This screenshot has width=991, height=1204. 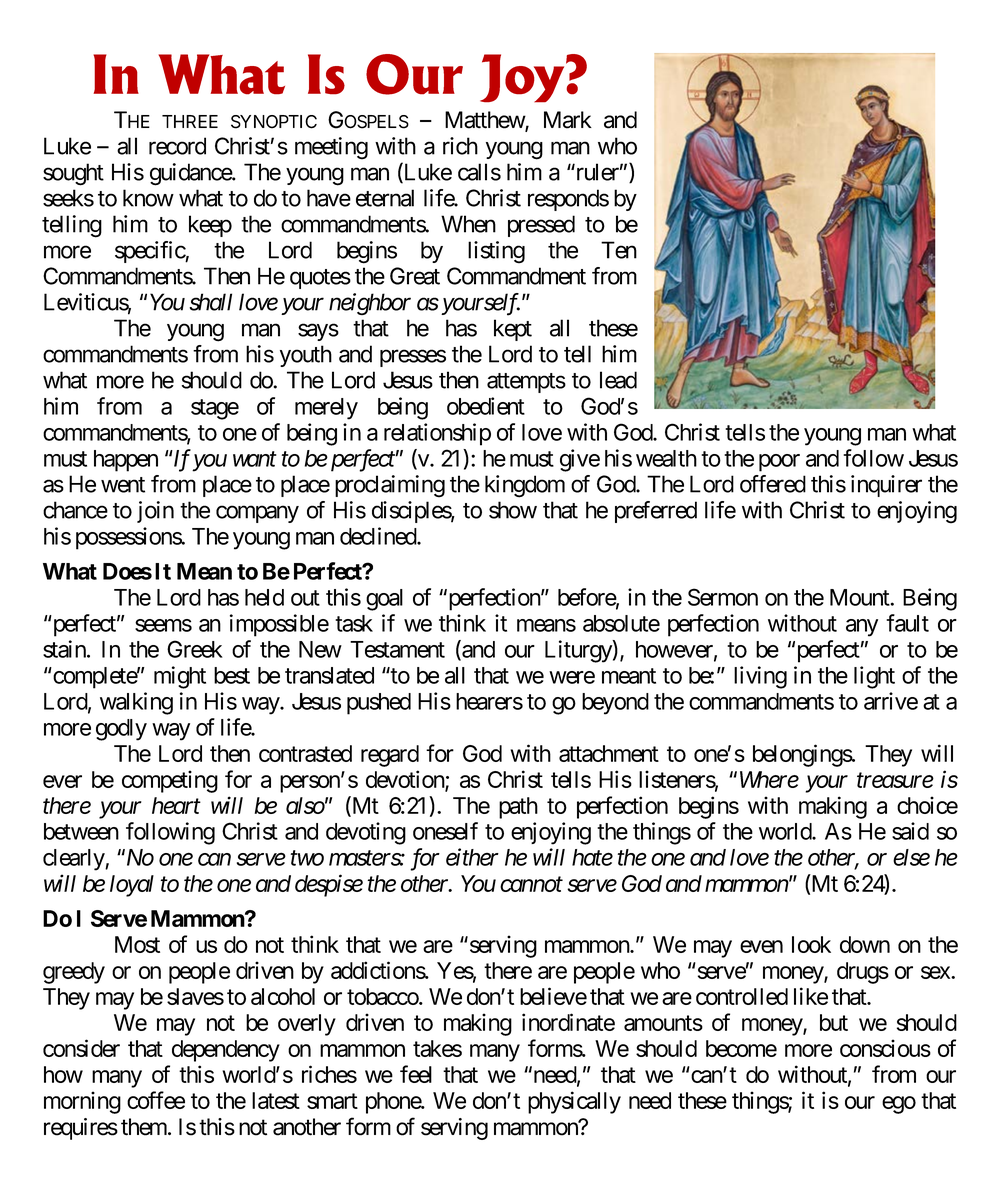 What do you see at coordinates (177, 146) in the screenshot?
I see `record` at bounding box center [177, 146].
